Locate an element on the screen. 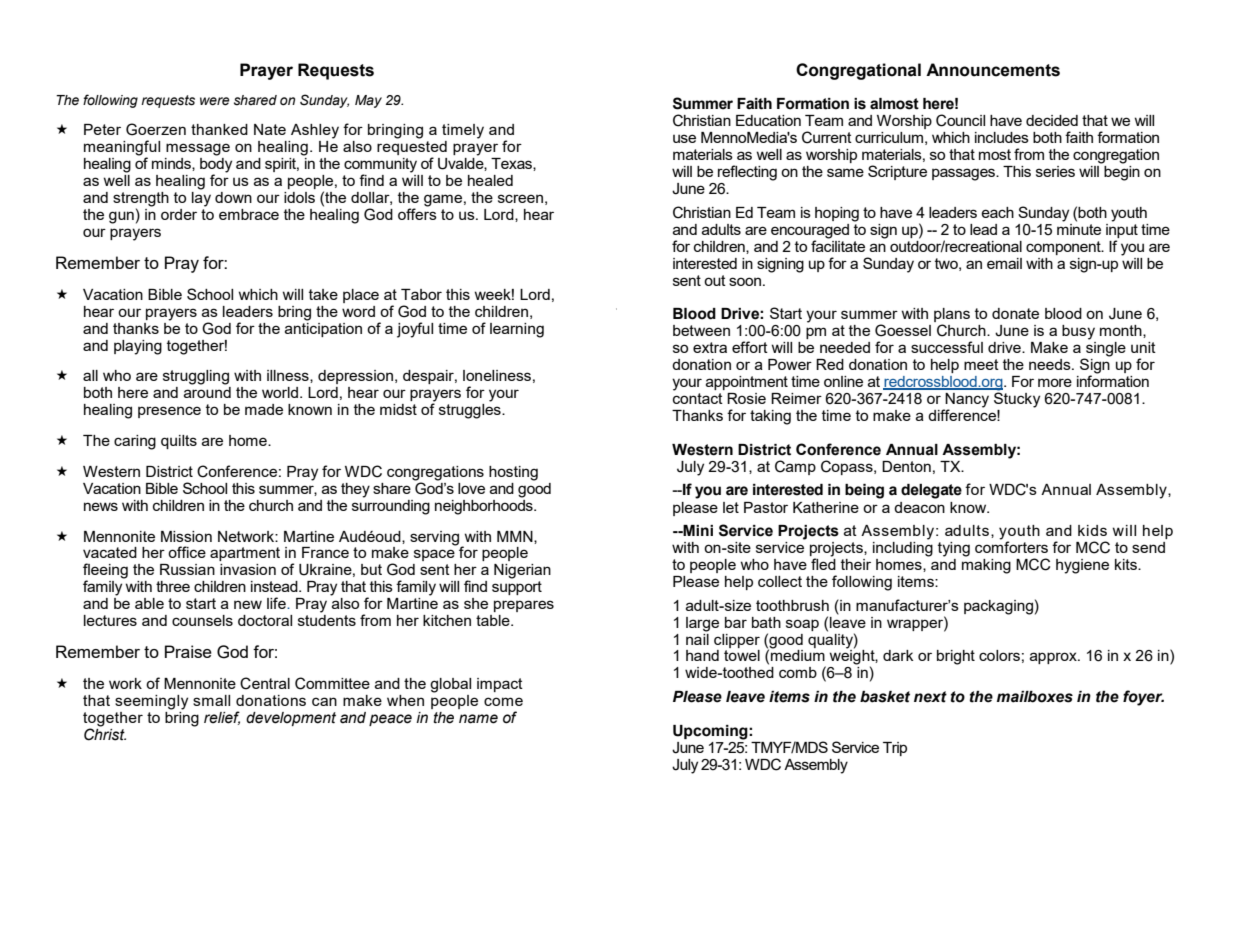 The height and width of the screenshot is (952, 1233). use is located at coordinates (684, 138).
